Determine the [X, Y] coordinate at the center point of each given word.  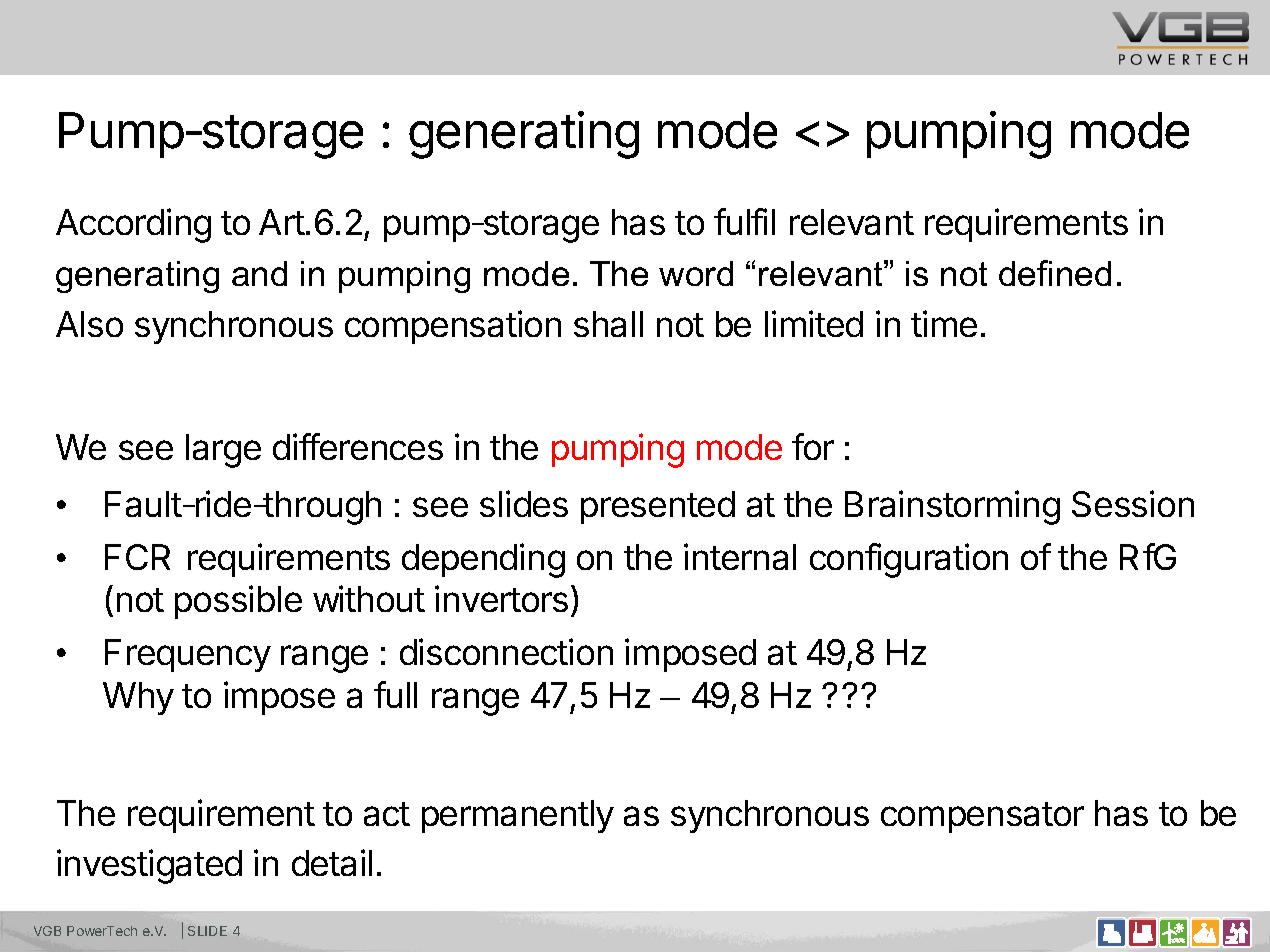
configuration [909, 560]
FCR [137, 557]
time [944, 323]
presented [658, 507]
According [133, 225]
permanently [518, 816]
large [223, 451]
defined [1055, 273]
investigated [149, 866]
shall [608, 324]
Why [138, 698]
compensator [982, 817]
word [696, 273]
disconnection [506, 651]
